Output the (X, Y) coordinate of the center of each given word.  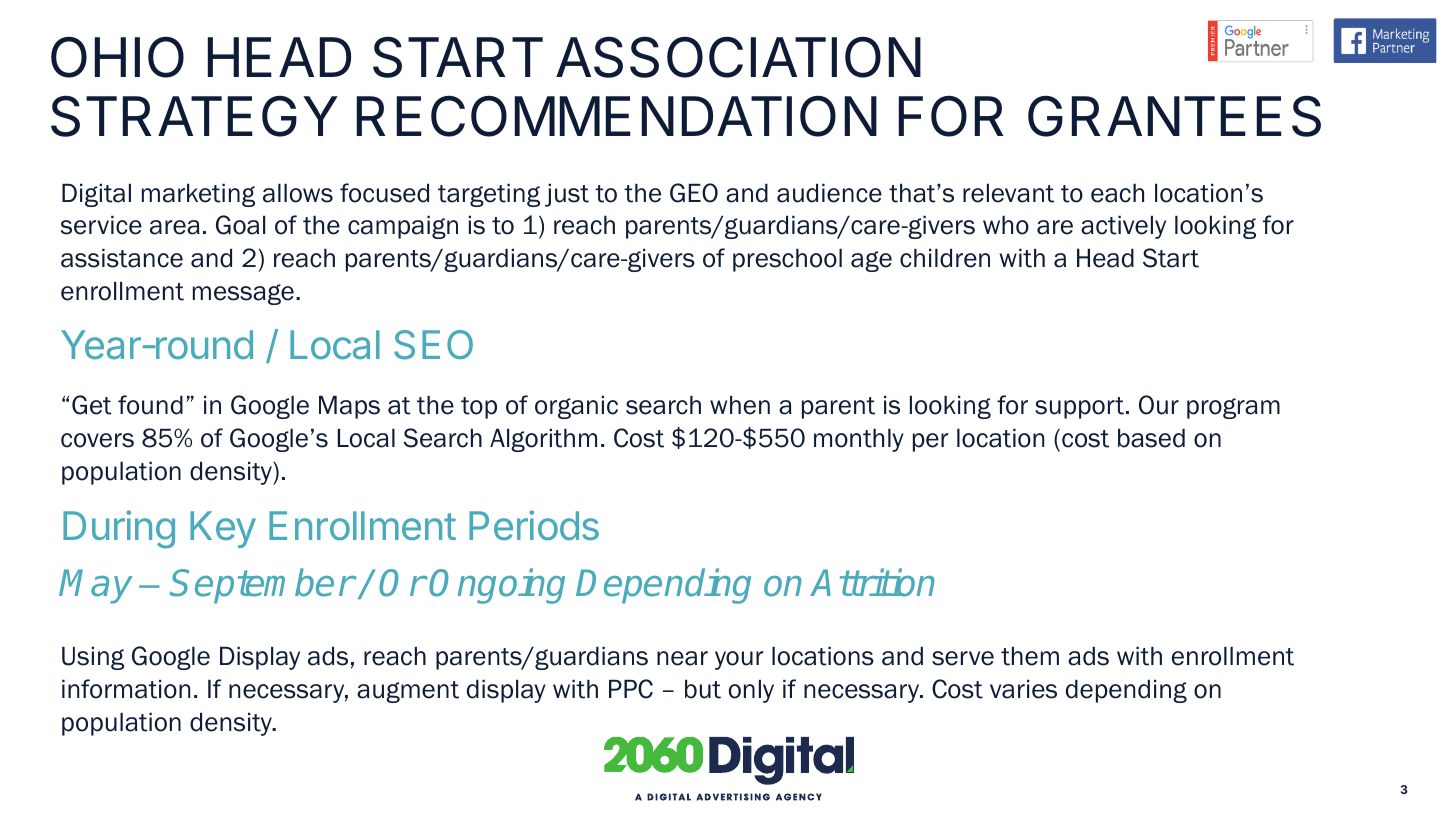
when (740, 405)
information (126, 689)
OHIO (117, 57)
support (1079, 408)
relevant (1008, 193)
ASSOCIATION (738, 57)
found (150, 405)
